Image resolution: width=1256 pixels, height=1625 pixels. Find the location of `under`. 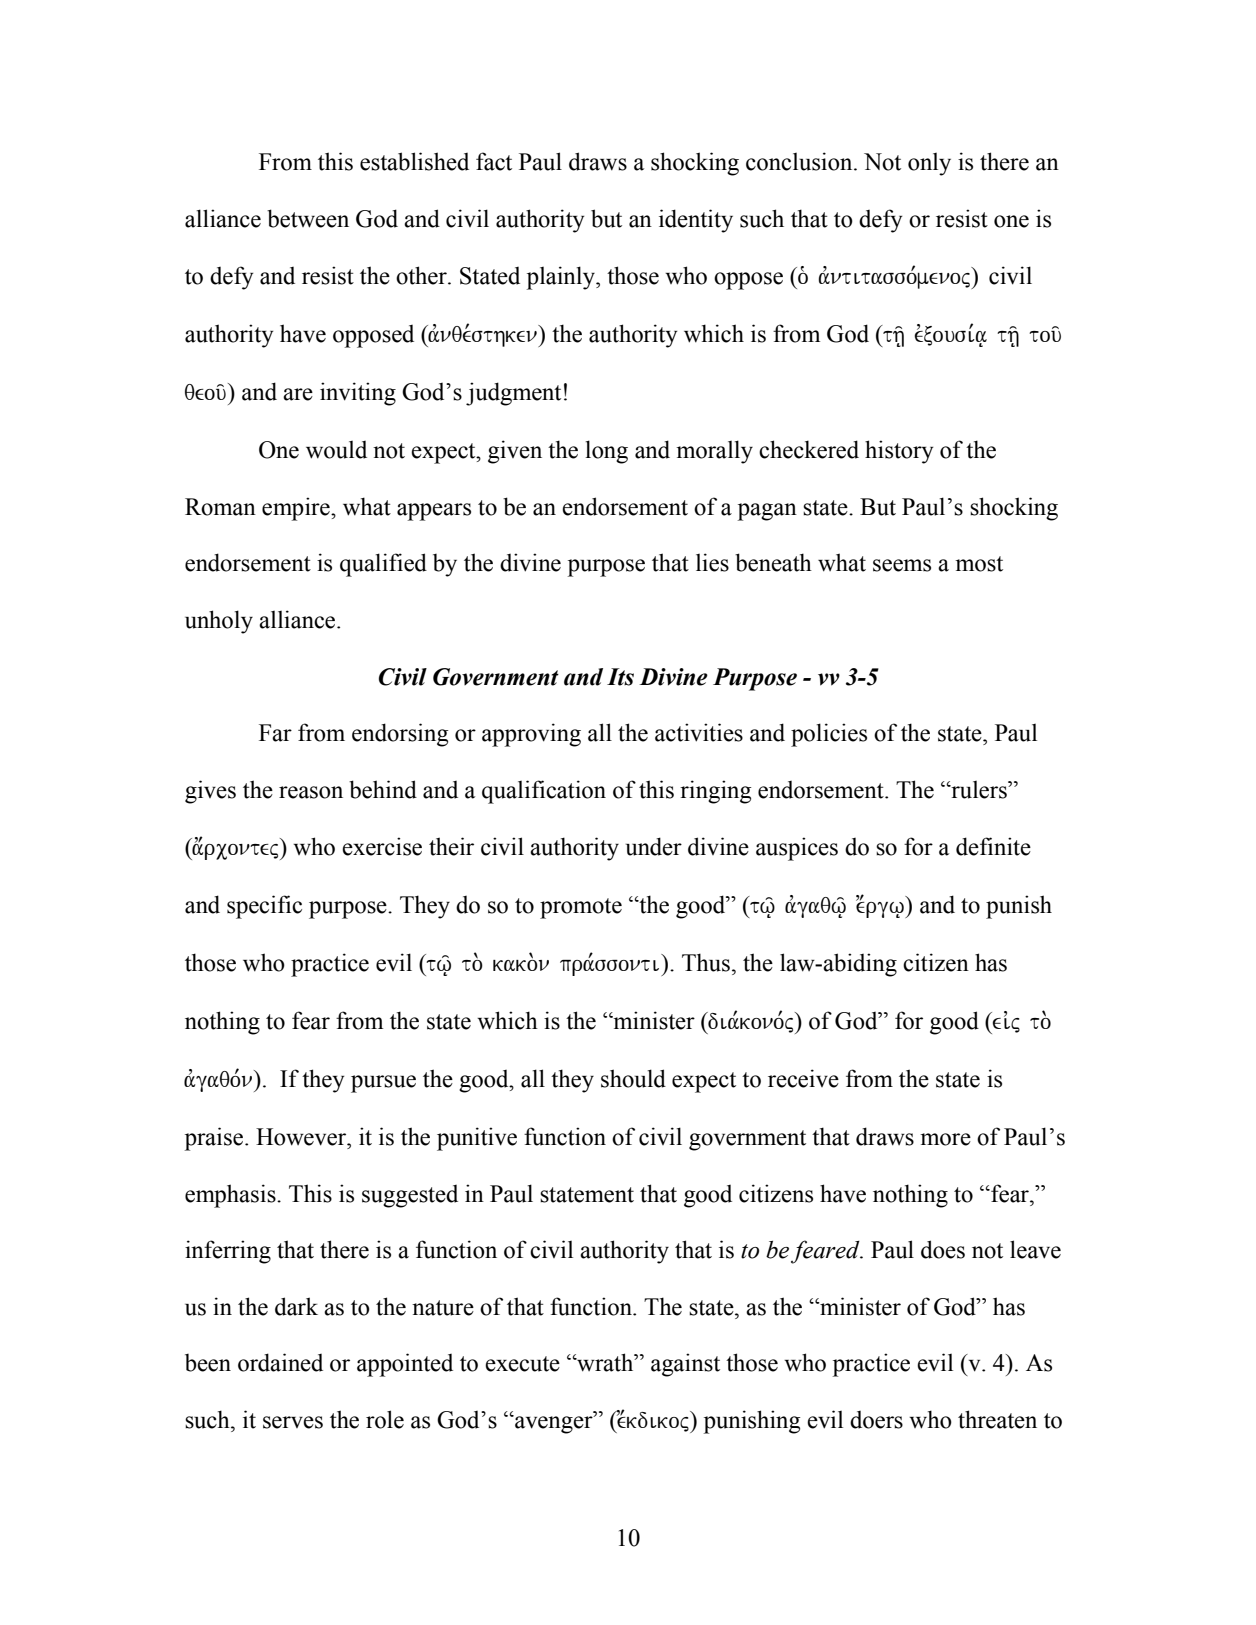

under is located at coordinates (654, 846).
